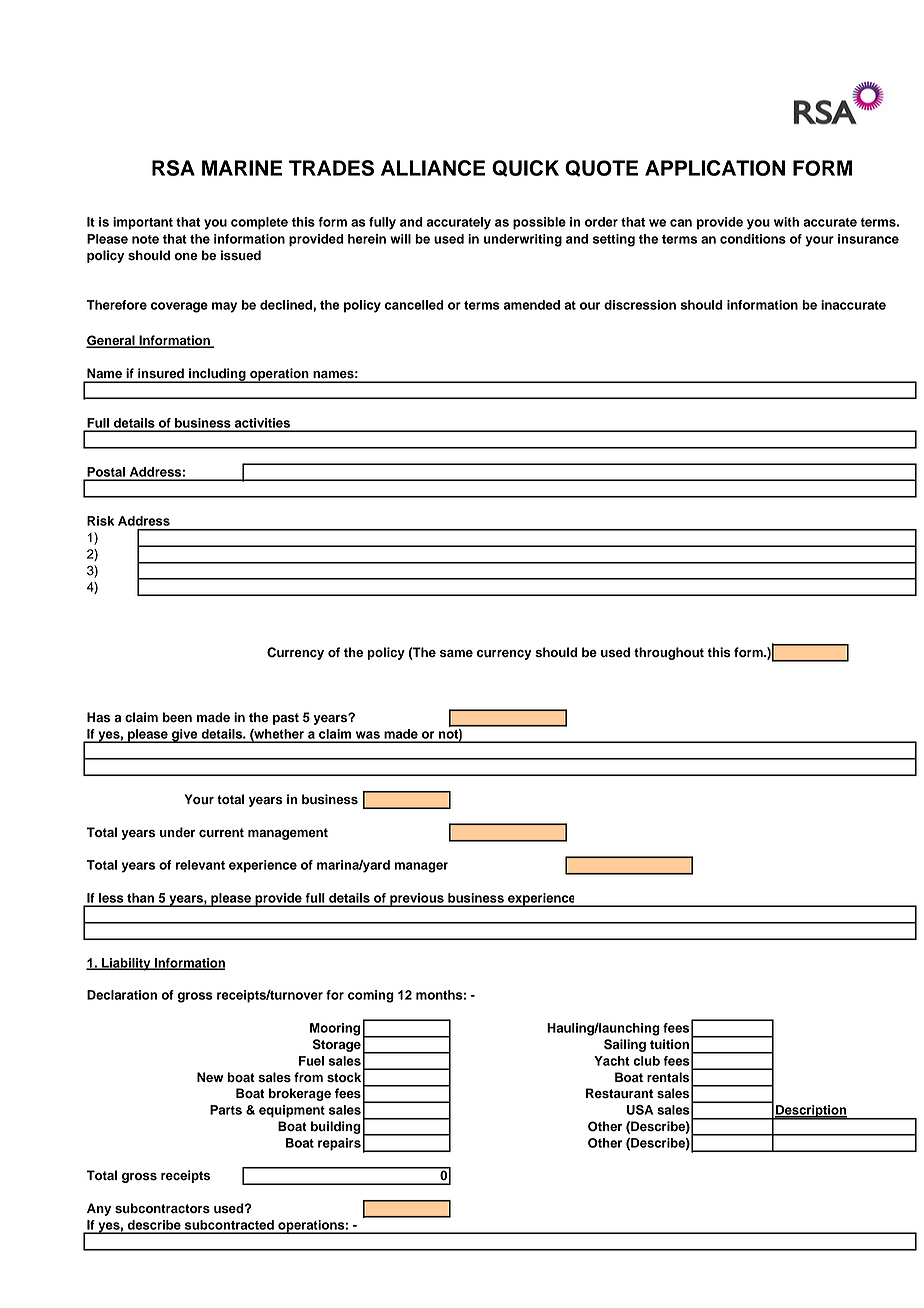 The height and width of the page is (1308, 924). What do you see at coordinates (339, 1144) in the page?
I see `repairs` at bounding box center [339, 1144].
